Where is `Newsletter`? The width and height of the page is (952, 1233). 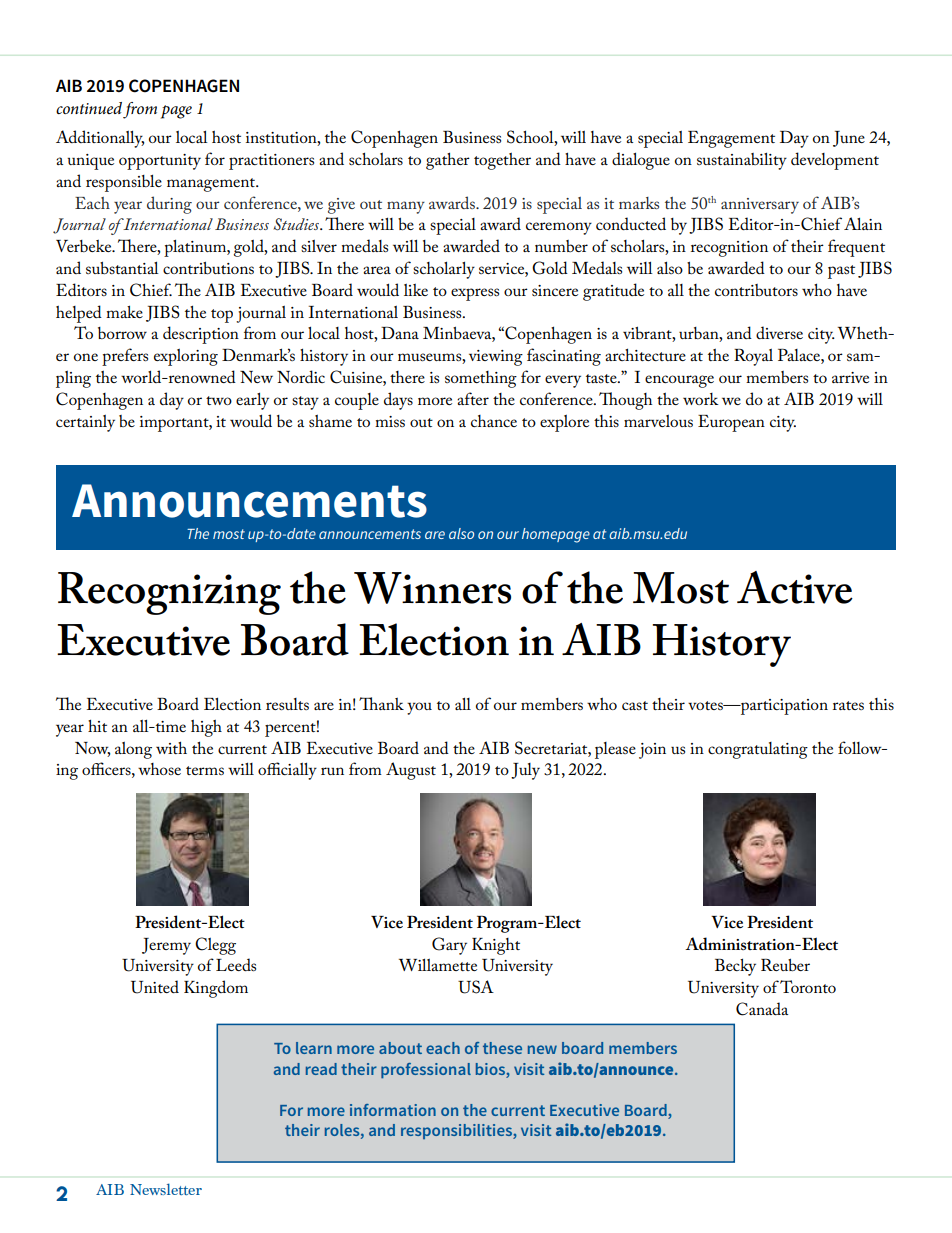
Newsletter is located at coordinates (166, 1189).
